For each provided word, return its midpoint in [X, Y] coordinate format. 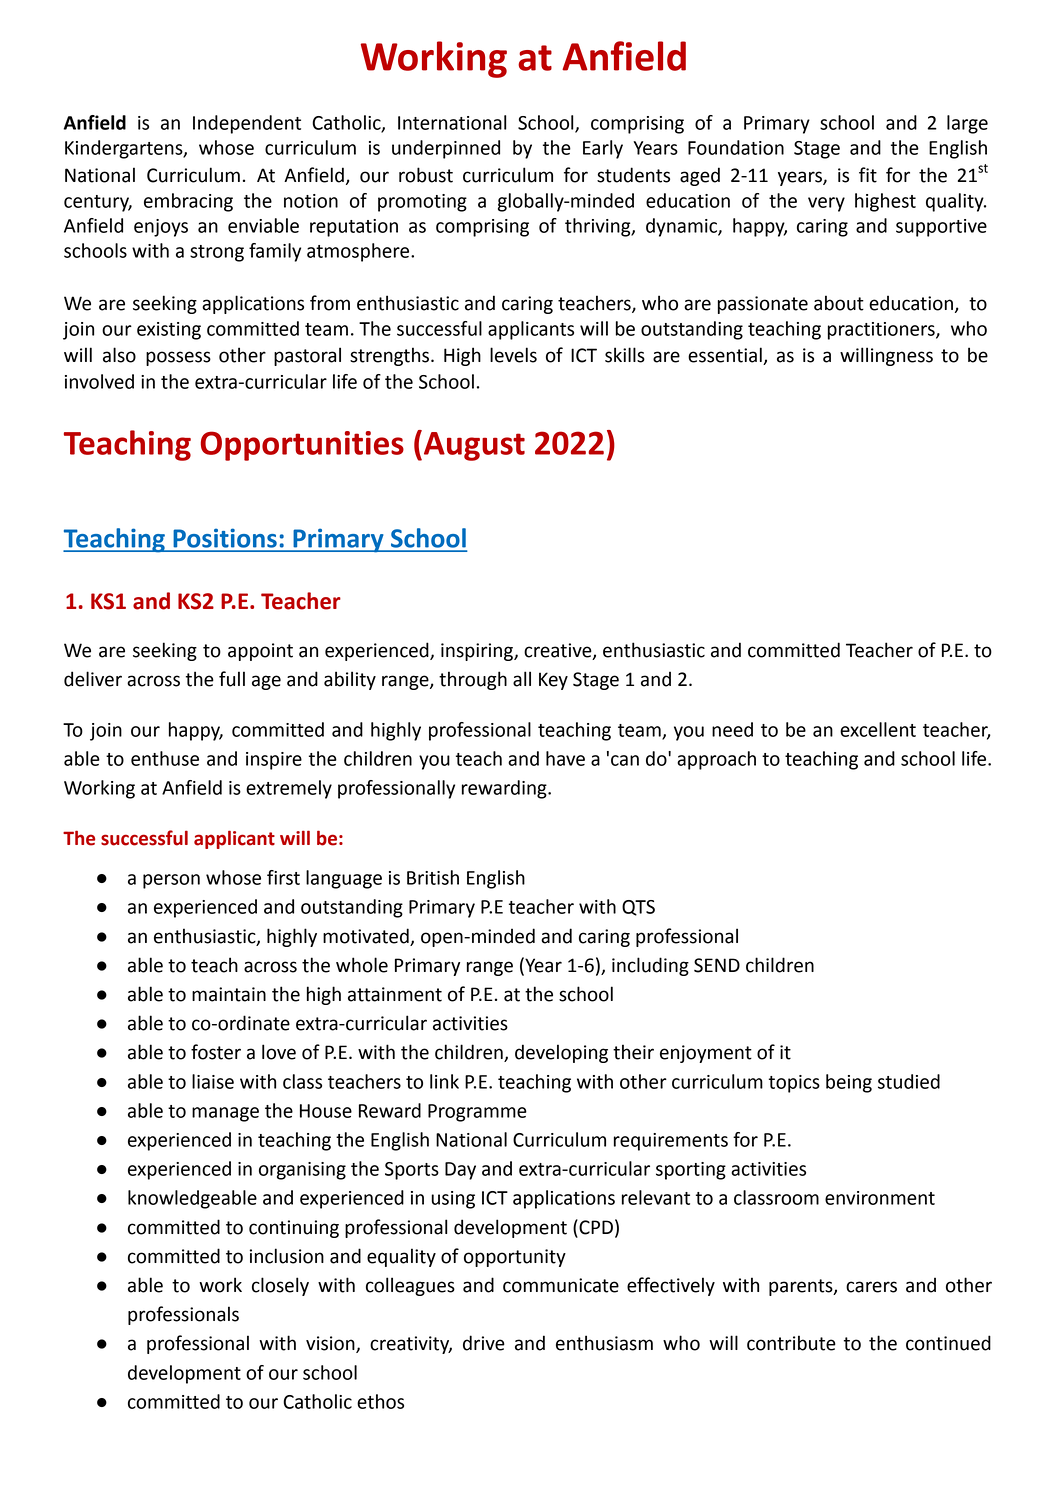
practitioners [882, 331]
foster [216, 1052]
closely [280, 1286]
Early [603, 149]
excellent [878, 729]
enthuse [165, 758]
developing [561, 1053]
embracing [188, 202]
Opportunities [302, 446]
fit [868, 175]
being [849, 1083]
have [565, 758]
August [473, 445]
